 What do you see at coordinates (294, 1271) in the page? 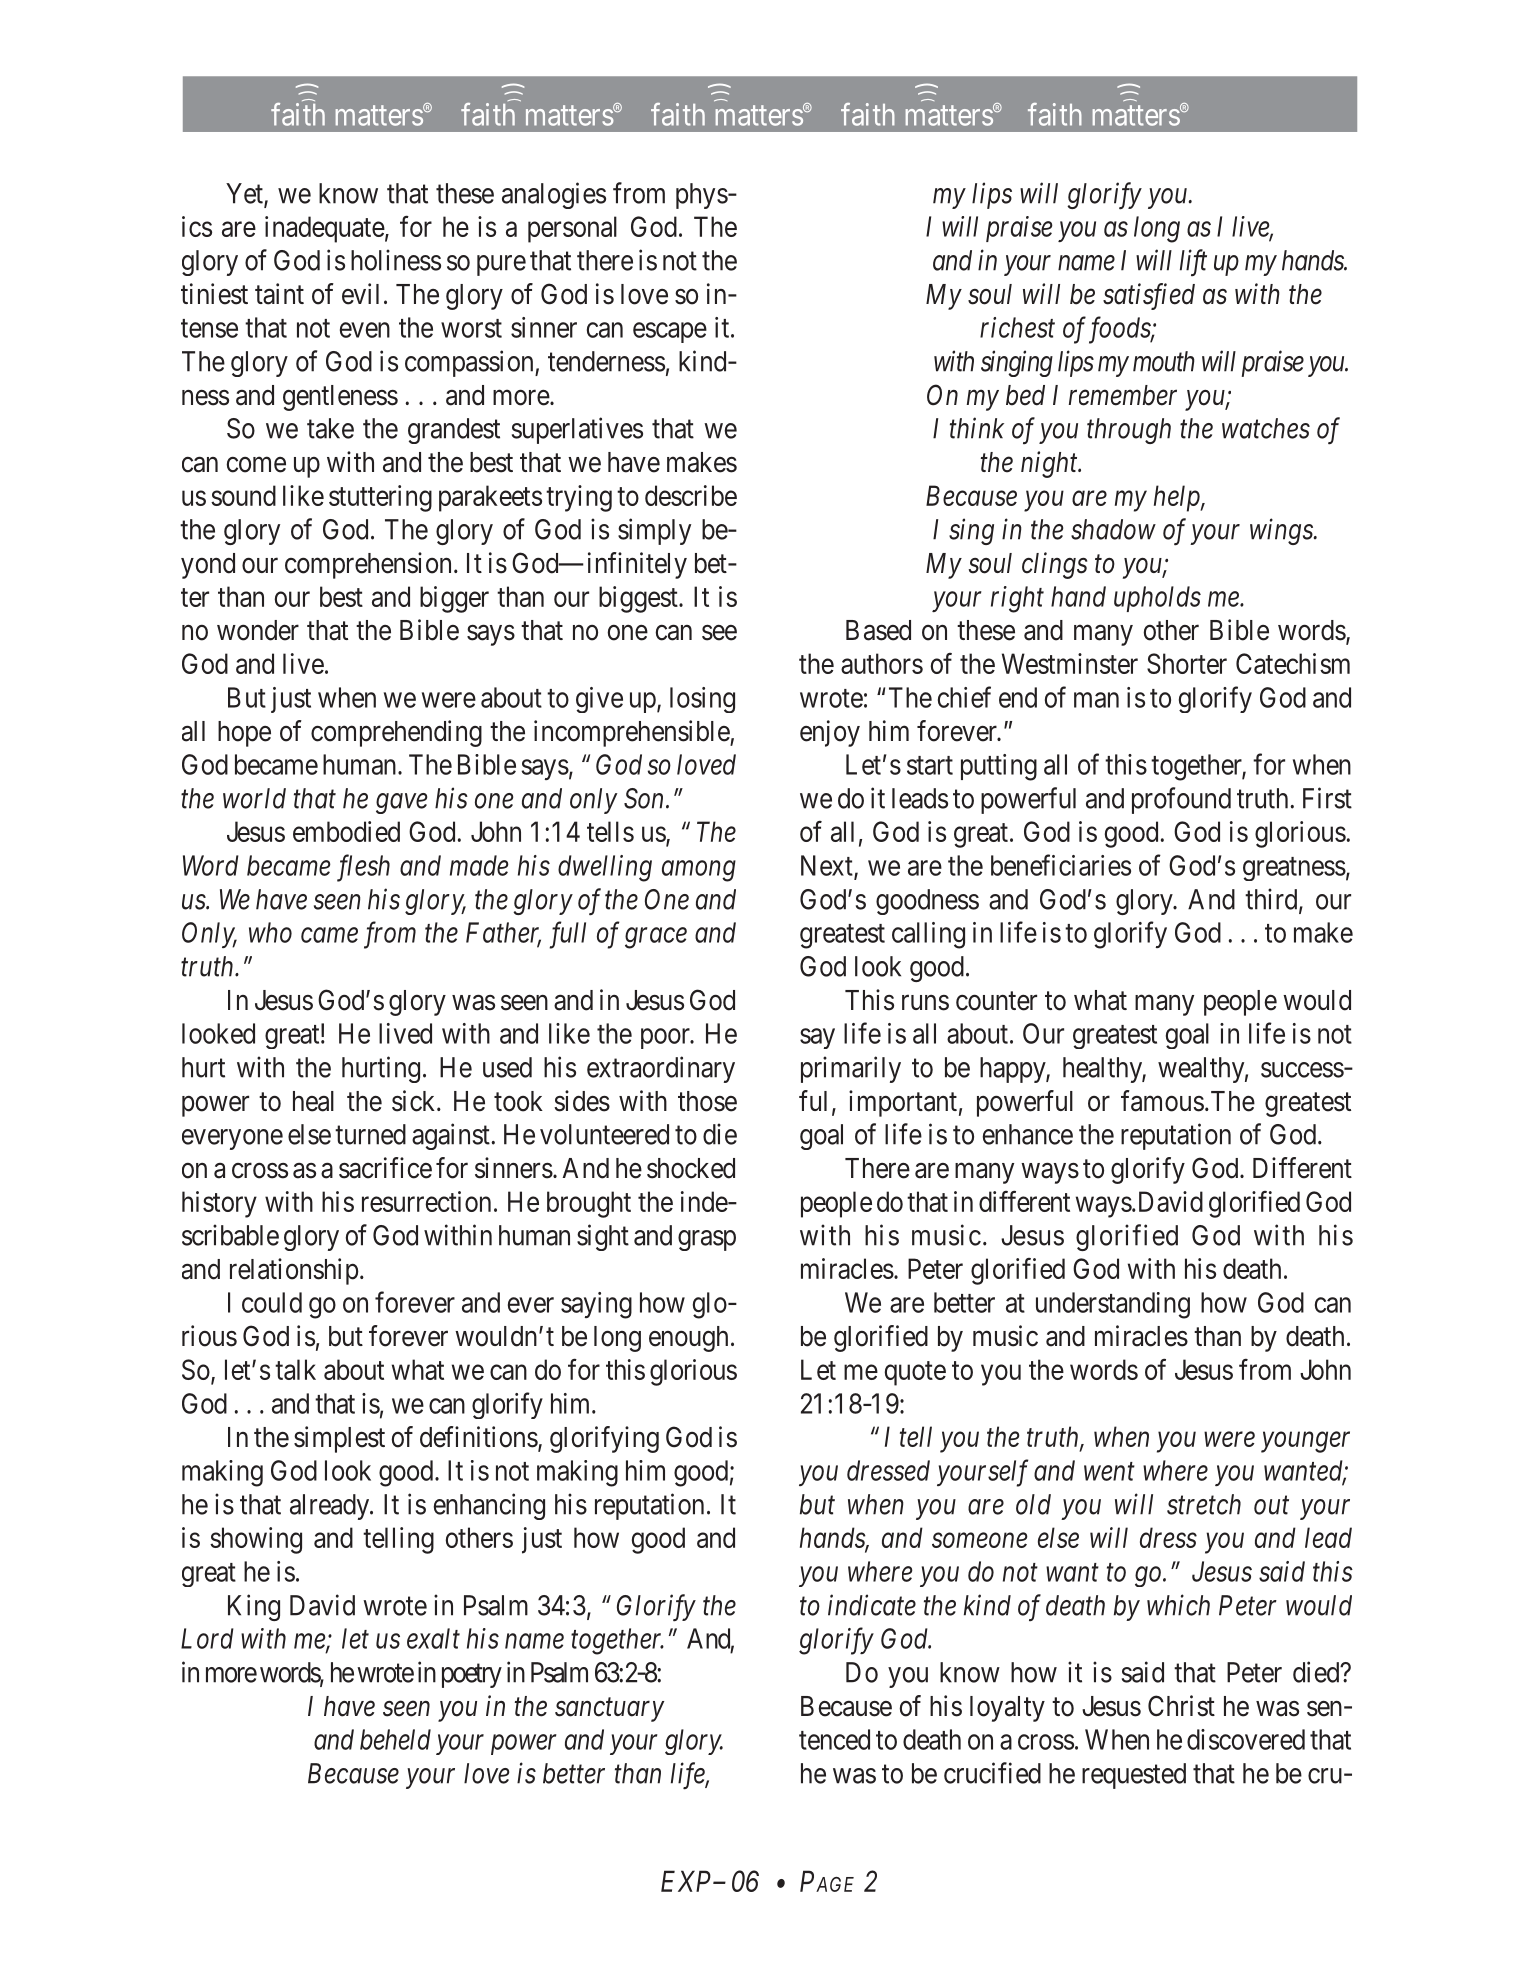
I see `relationship` at bounding box center [294, 1271].
